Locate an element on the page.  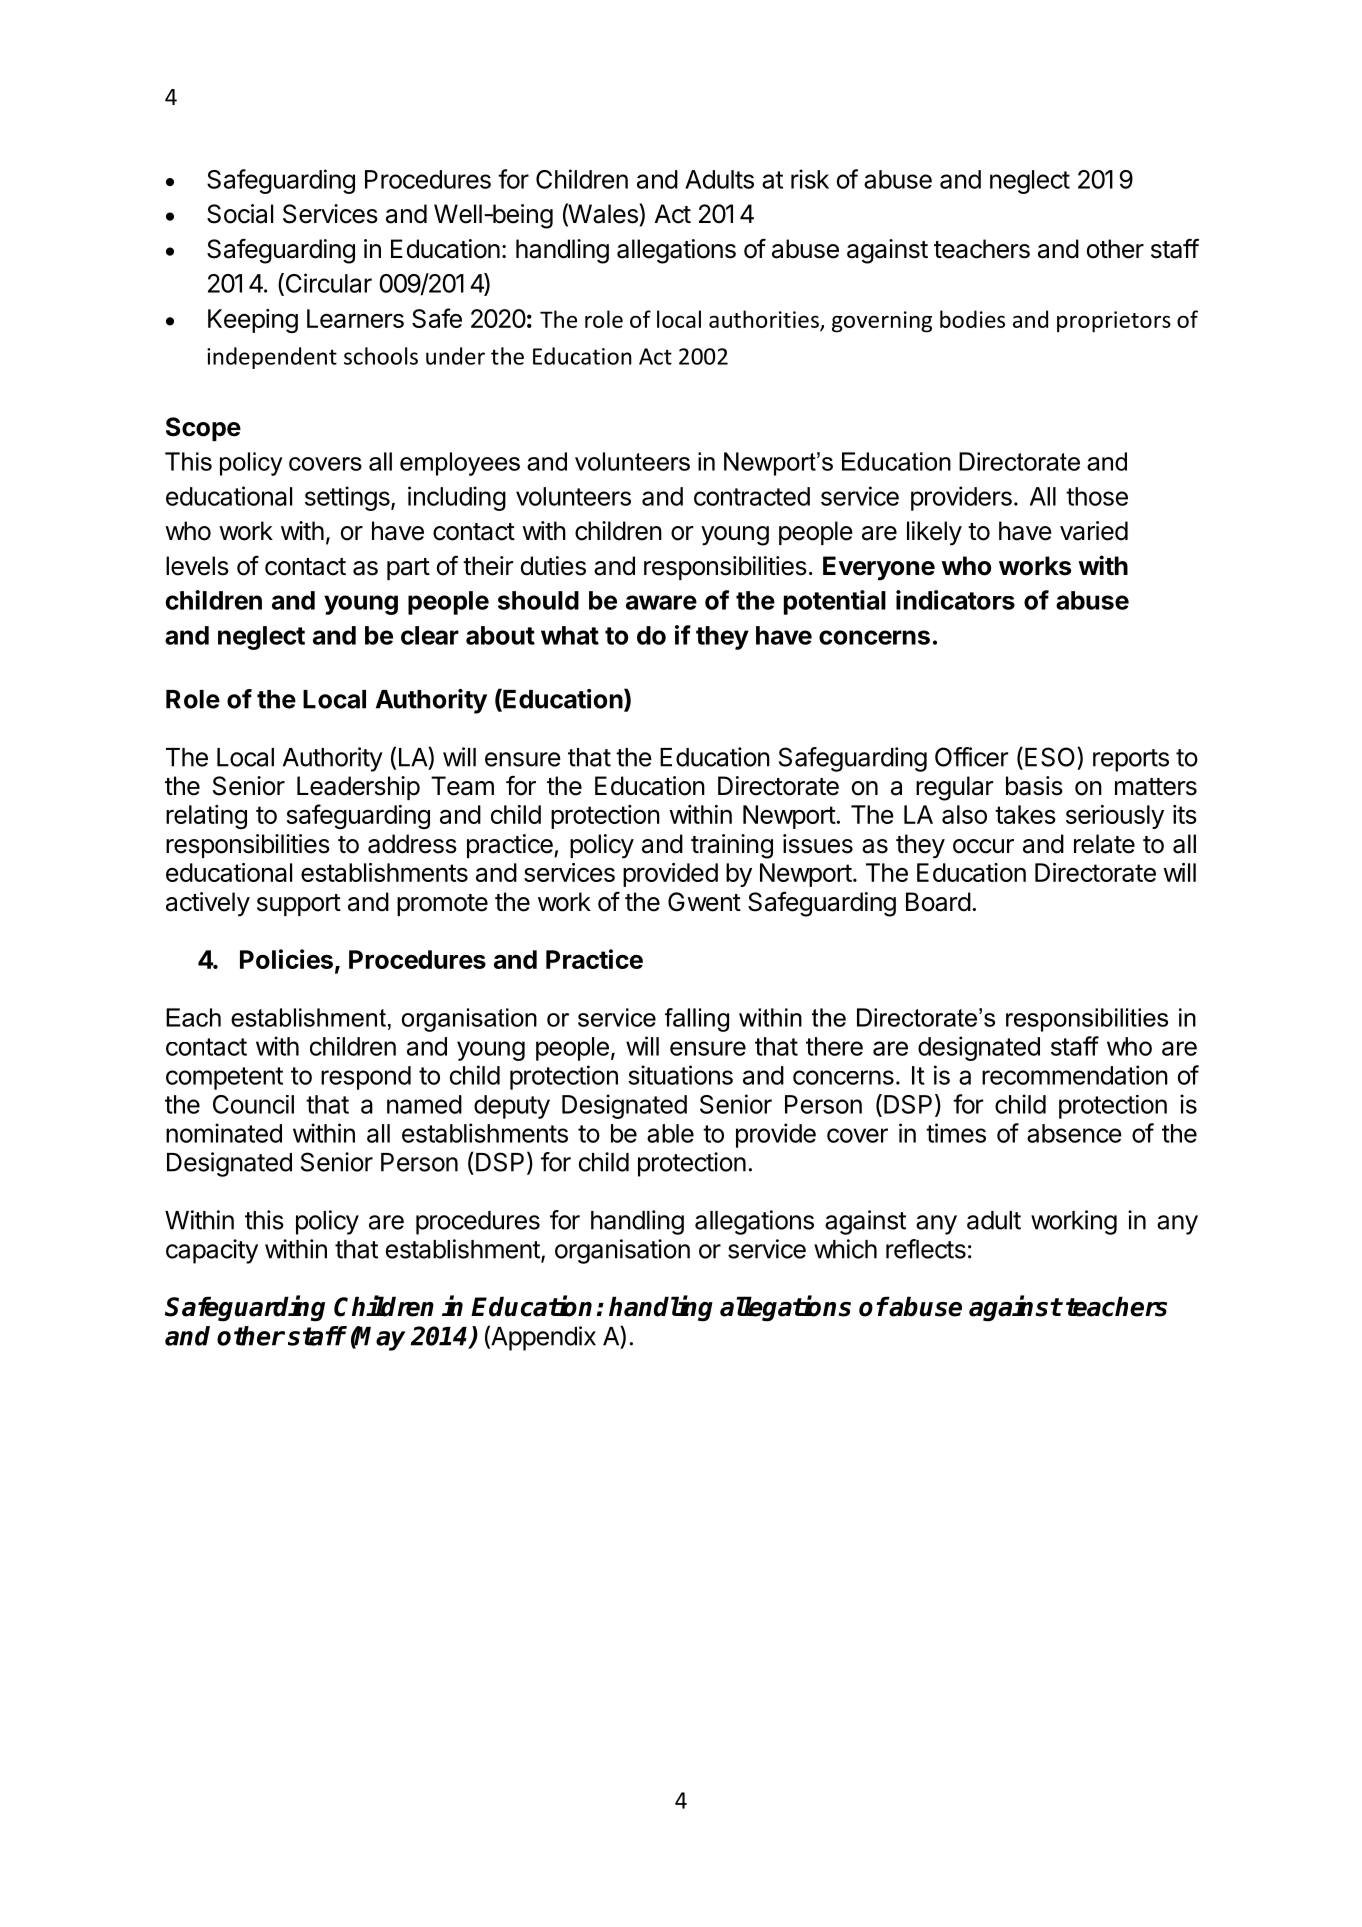
varied is located at coordinates (1094, 531).
